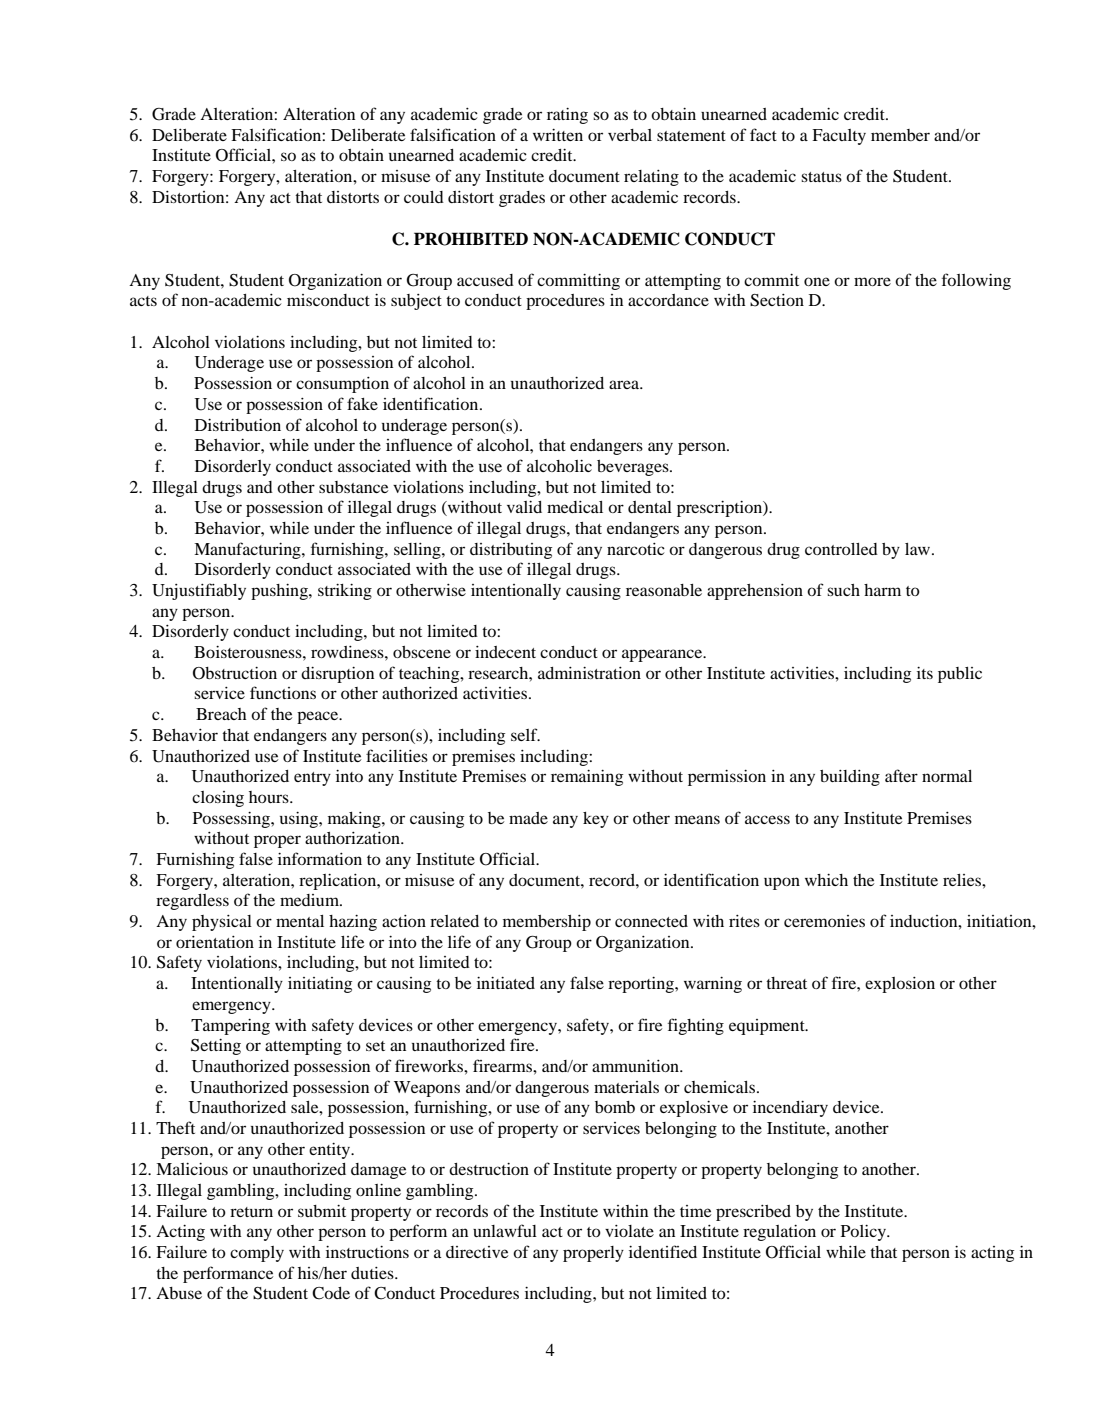 This document has height=1425, width=1101. Describe the element at coordinates (558, 135) in the document. I see `written` at that location.
